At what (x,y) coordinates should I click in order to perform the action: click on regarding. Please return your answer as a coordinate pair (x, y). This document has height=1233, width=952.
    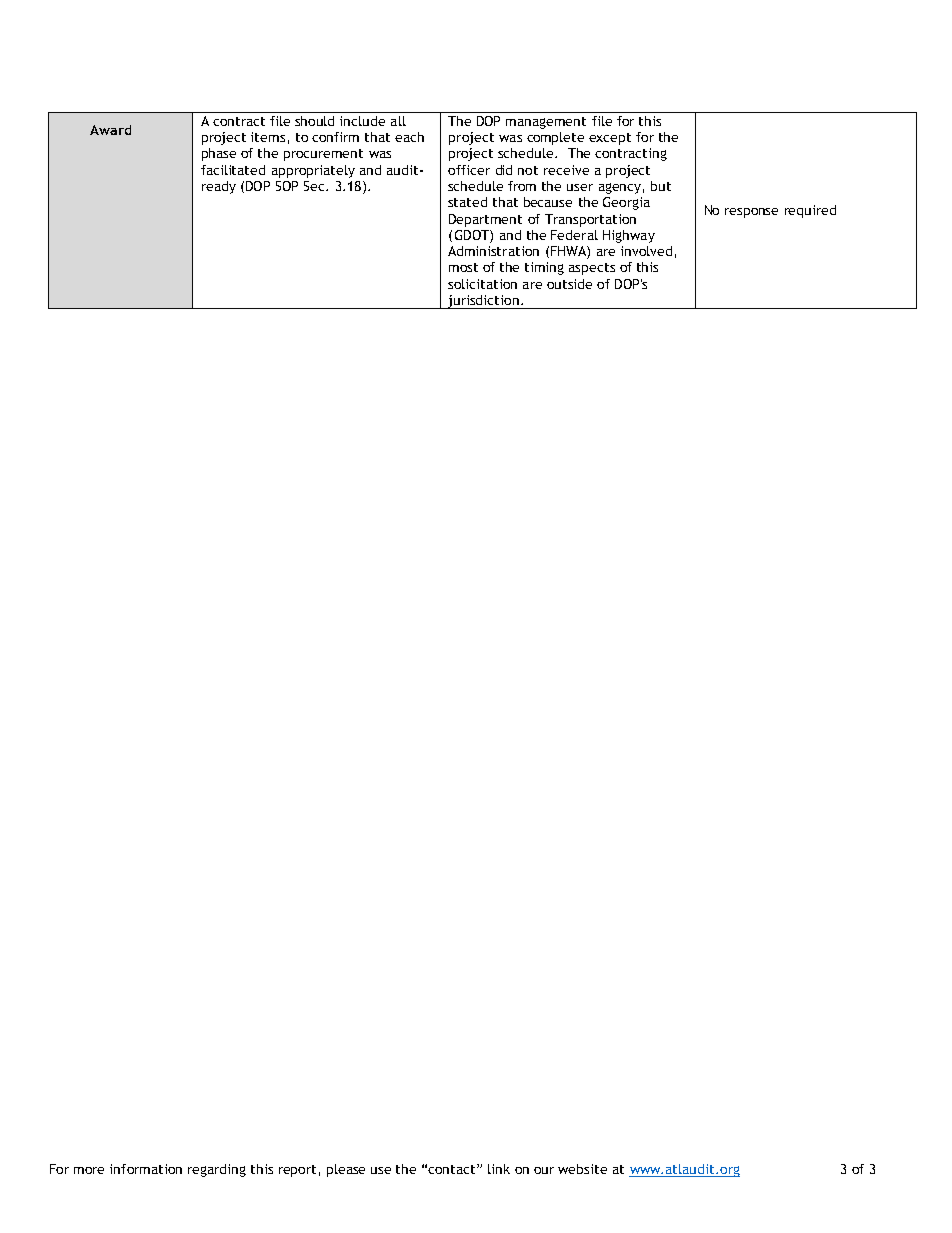
    Looking at the image, I should click on (217, 1170).
